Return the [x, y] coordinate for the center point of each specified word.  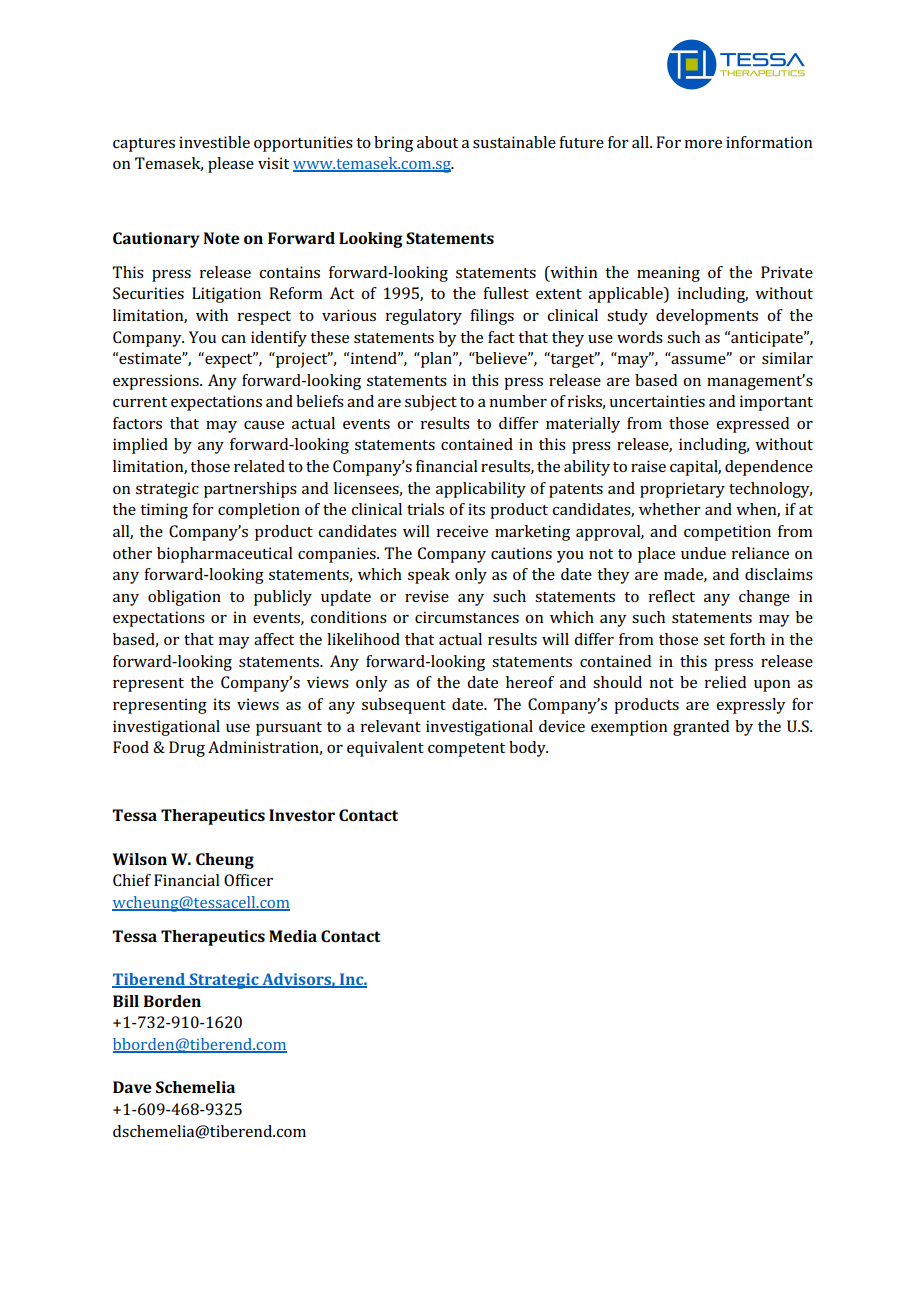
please [231, 165]
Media [293, 936]
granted [701, 728]
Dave [132, 1087]
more [703, 144]
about [437, 142]
